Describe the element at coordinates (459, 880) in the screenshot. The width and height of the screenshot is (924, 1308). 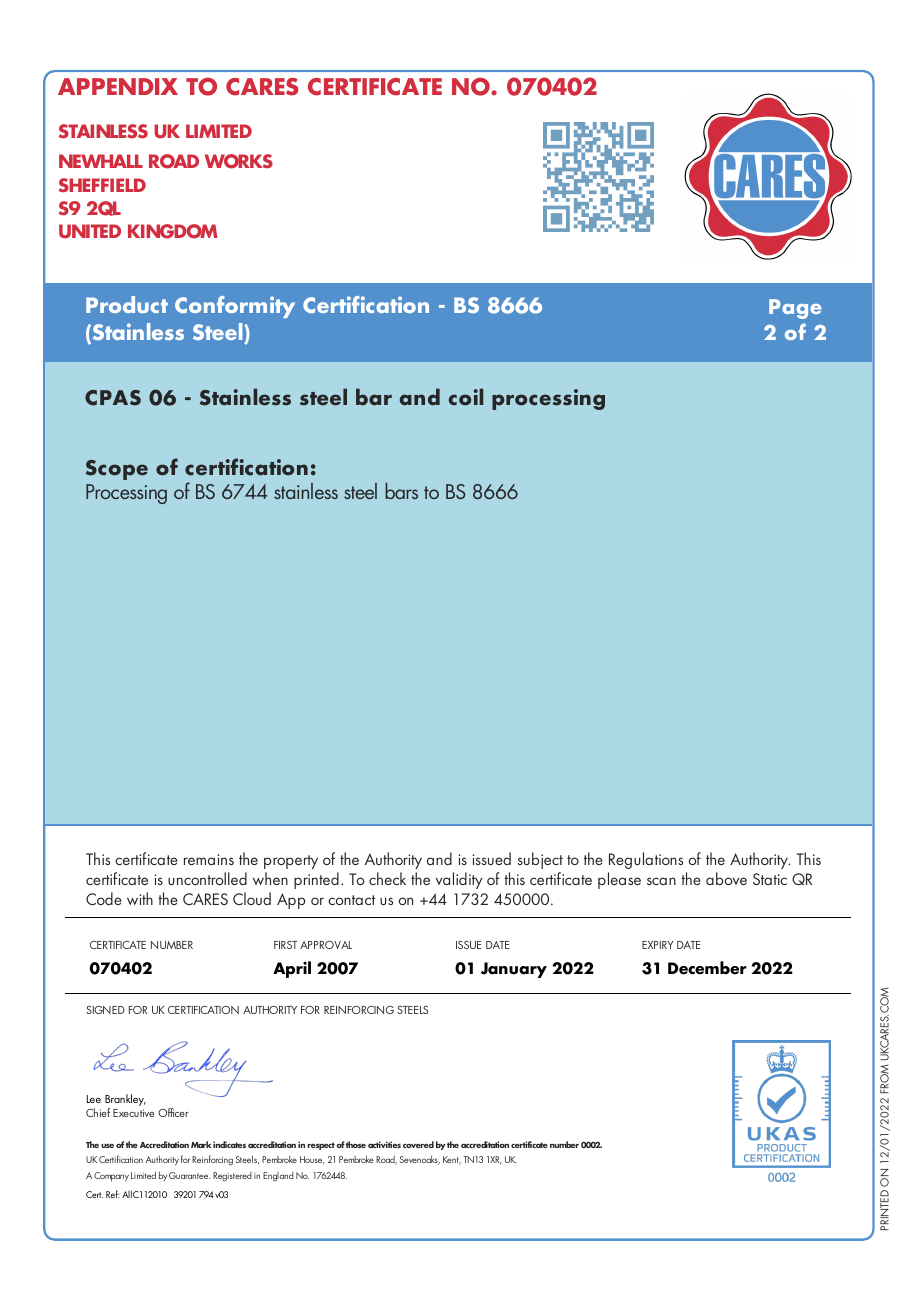
I see `validity` at that location.
